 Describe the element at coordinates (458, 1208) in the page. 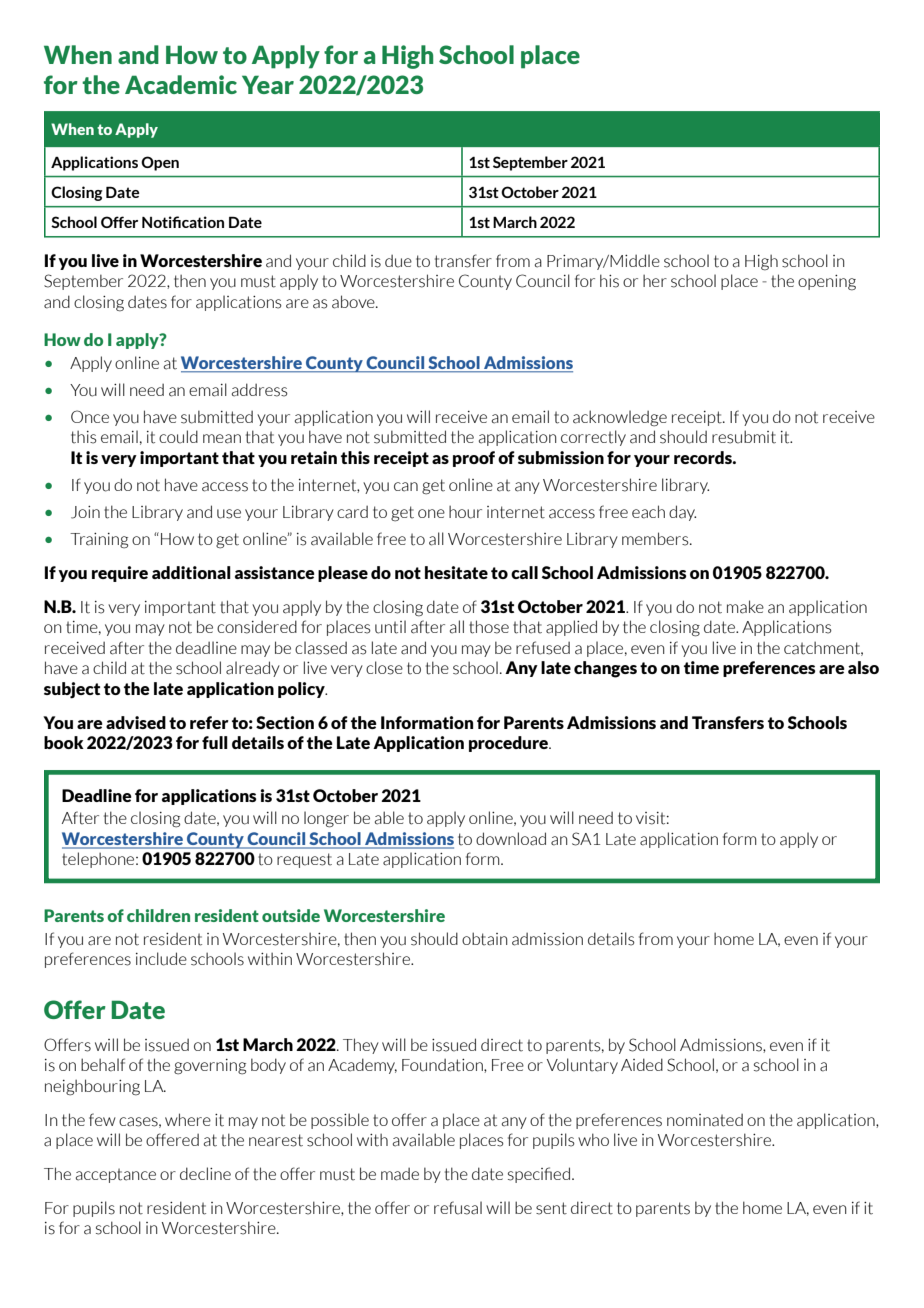

I see `refusal` at that location.
